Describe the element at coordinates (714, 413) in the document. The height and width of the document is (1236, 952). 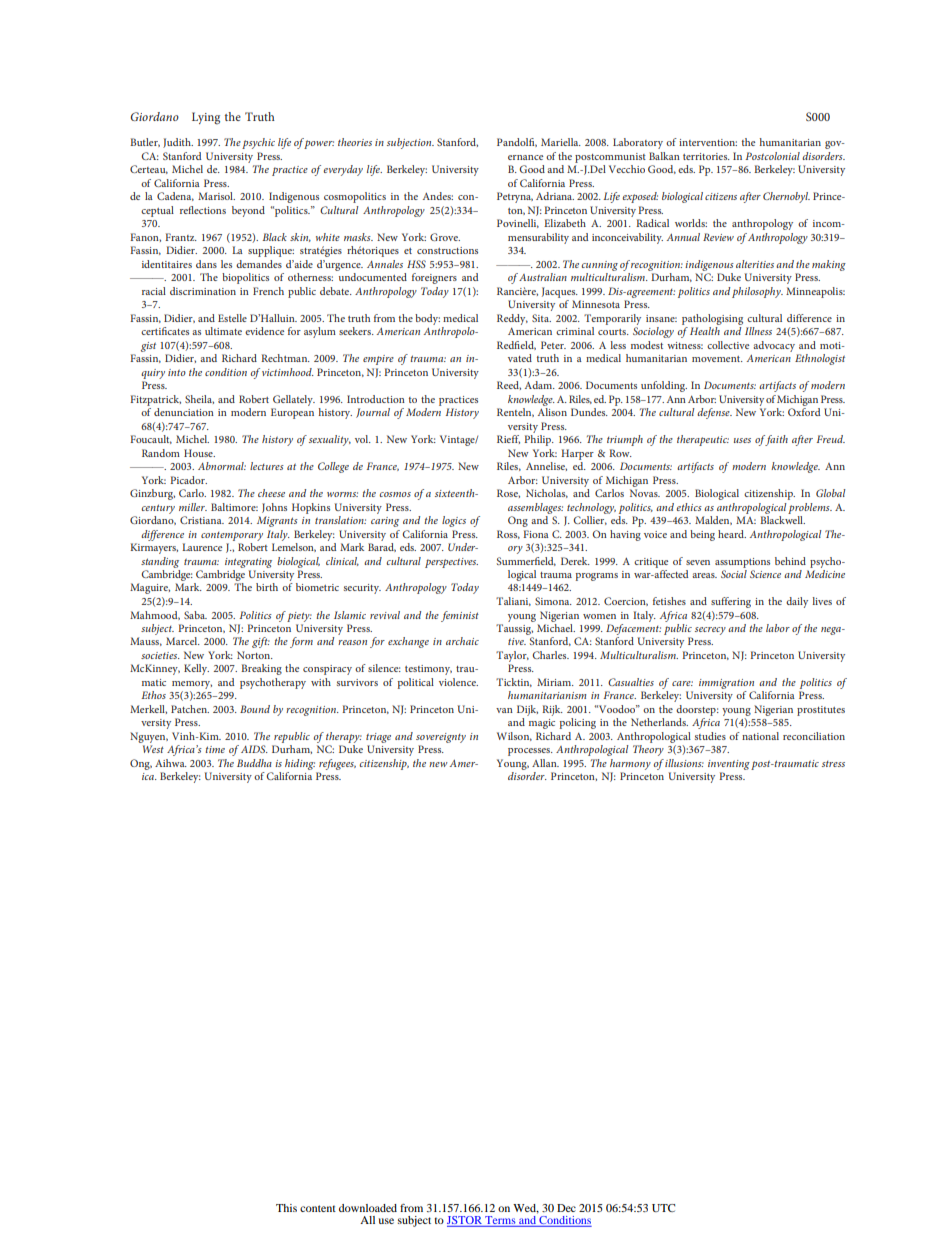
I see `defense` at that location.
